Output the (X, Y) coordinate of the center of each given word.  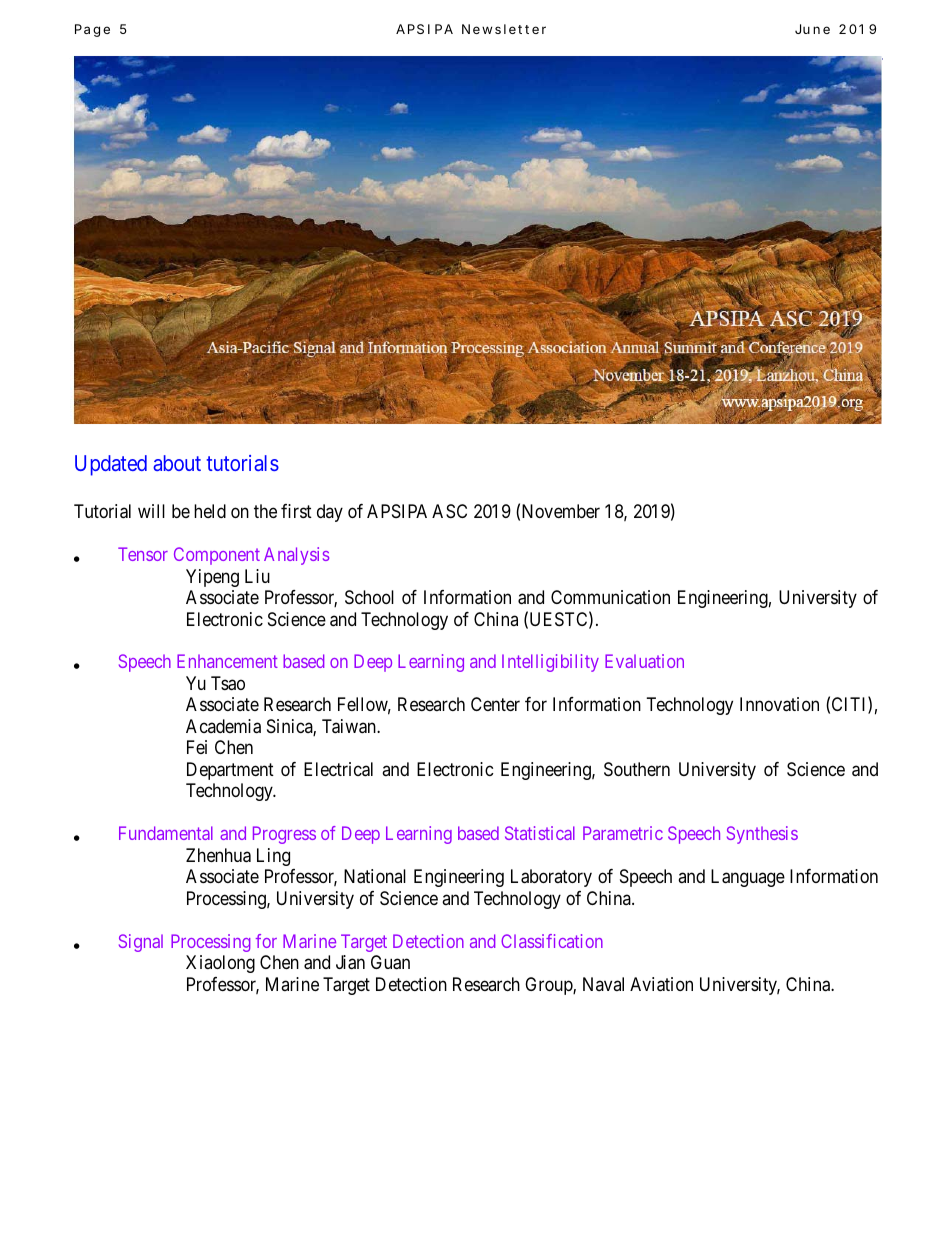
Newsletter (504, 29)
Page (92, 30)
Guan (390, 962)
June (812, 29)
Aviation (661, 984)
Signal (141, 943)
